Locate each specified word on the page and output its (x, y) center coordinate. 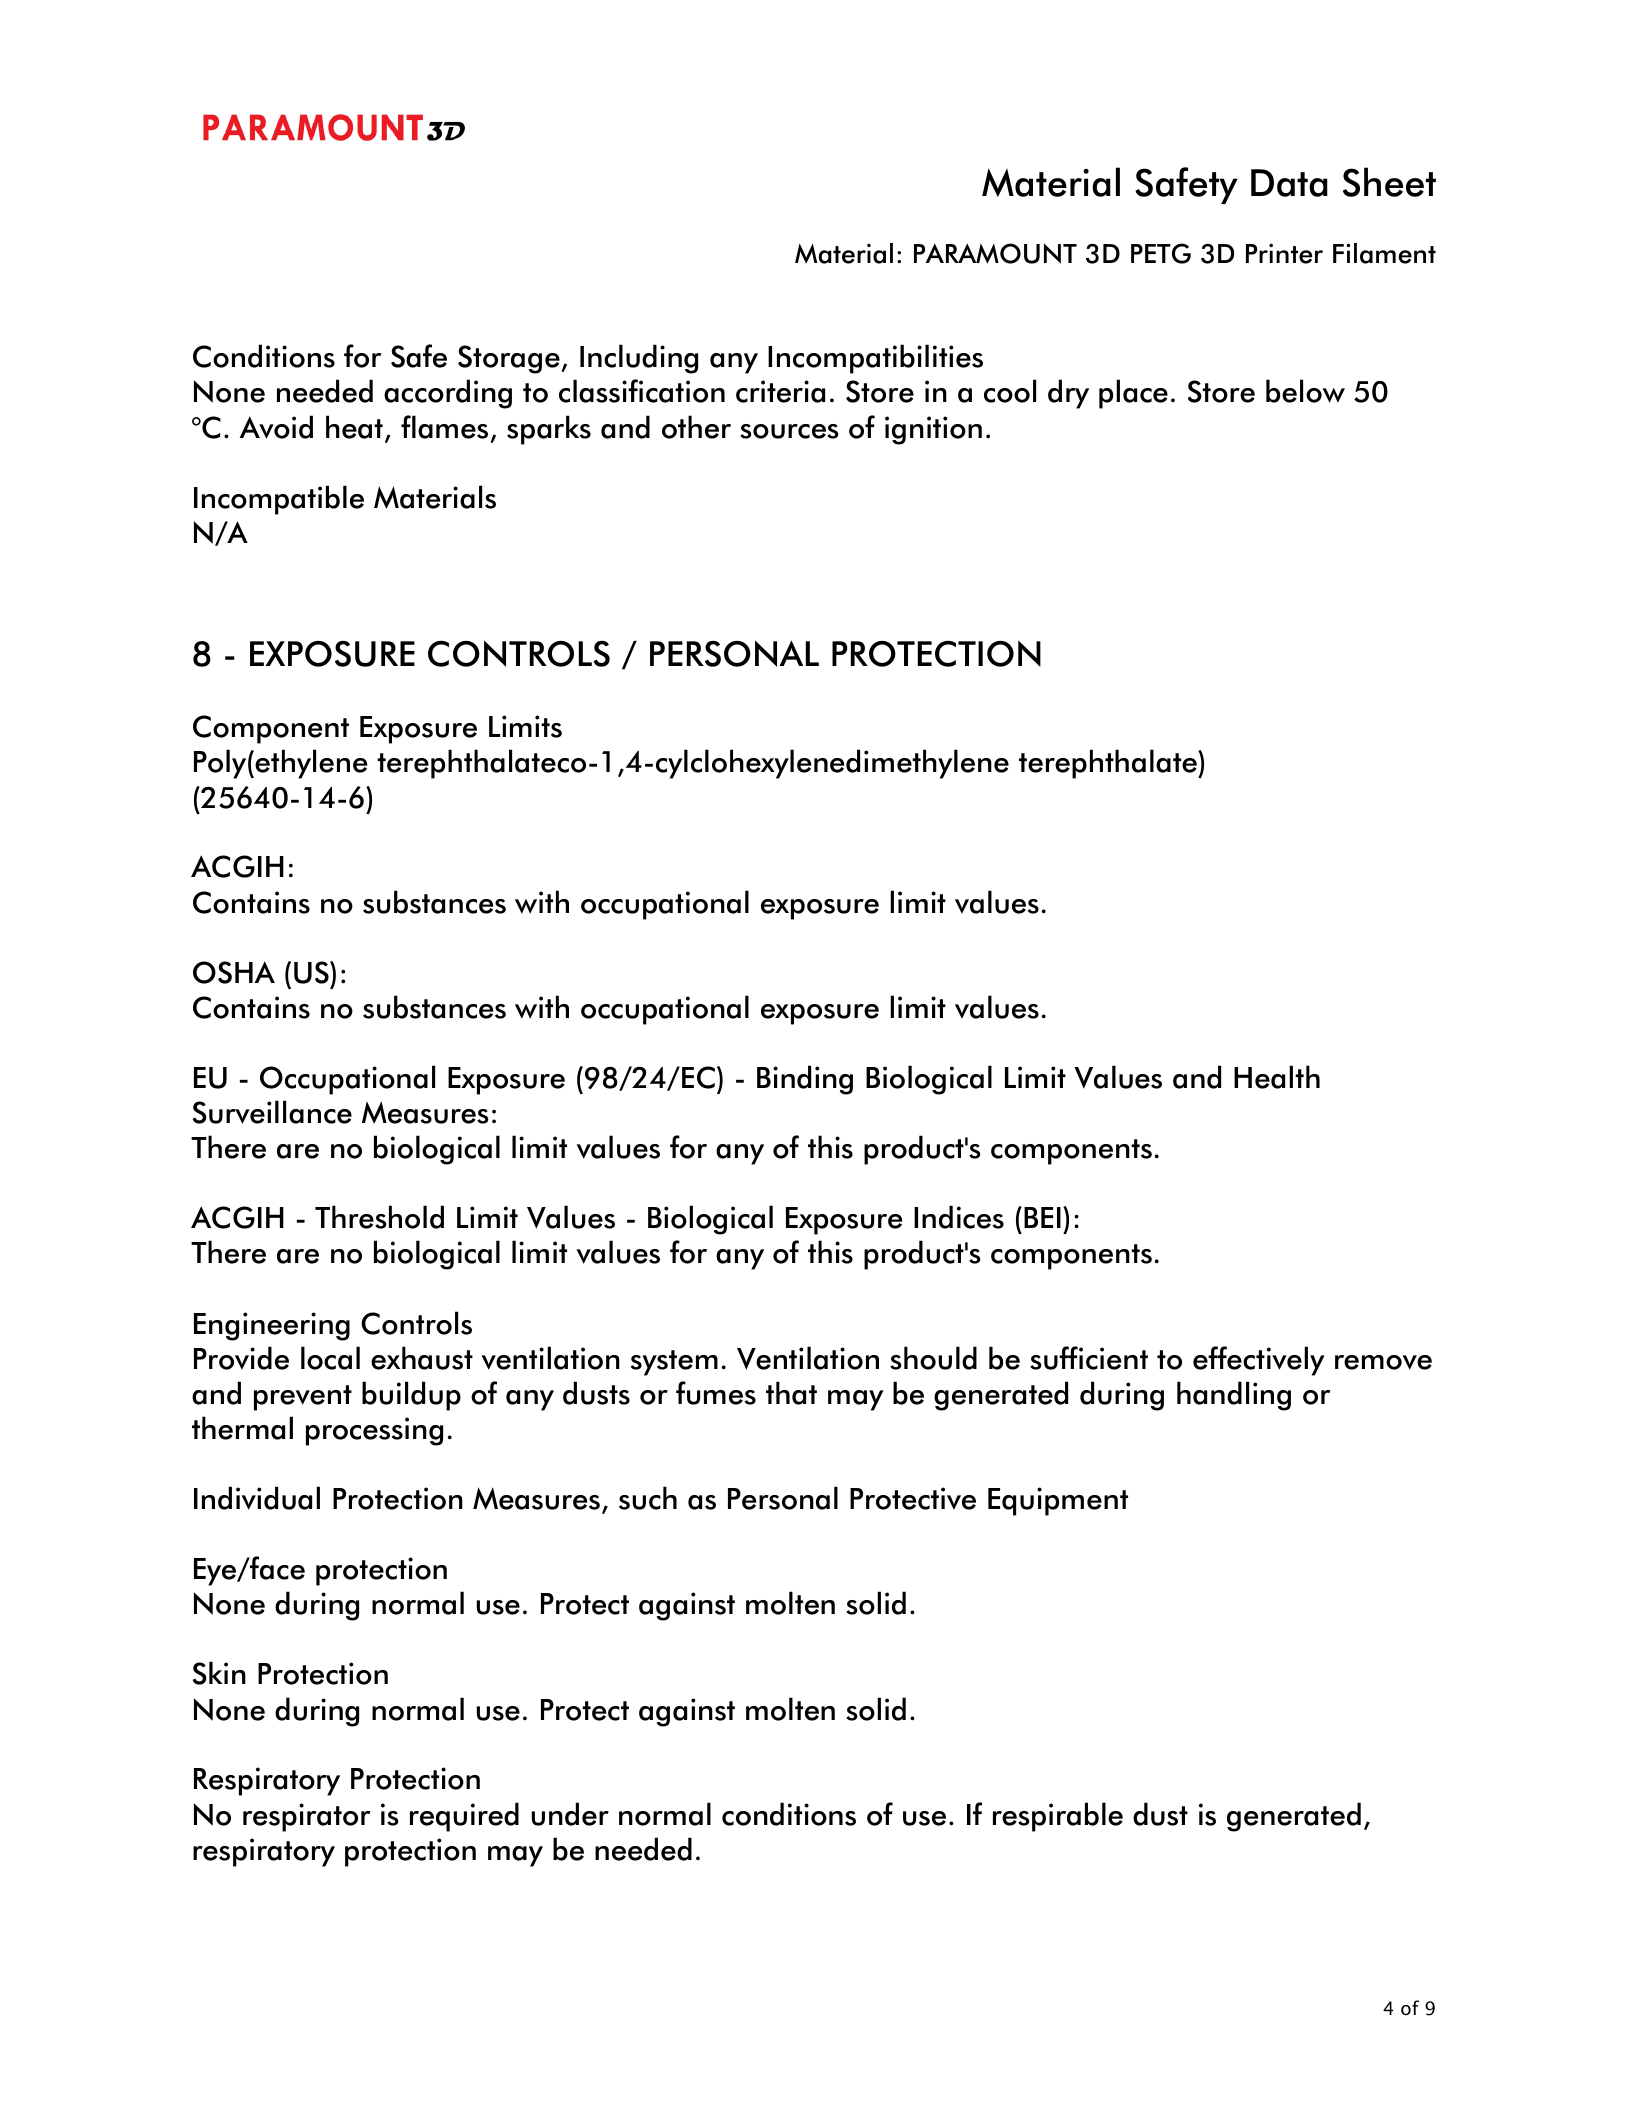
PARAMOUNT (995, 253)
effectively (1259, 1361)
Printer (1284, 253)
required (464, 1817)
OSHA (234, 972)
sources (789, 431)
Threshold (379, 1217)
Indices (959, 1217)
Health (1277, 1077)
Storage (509, 359)
